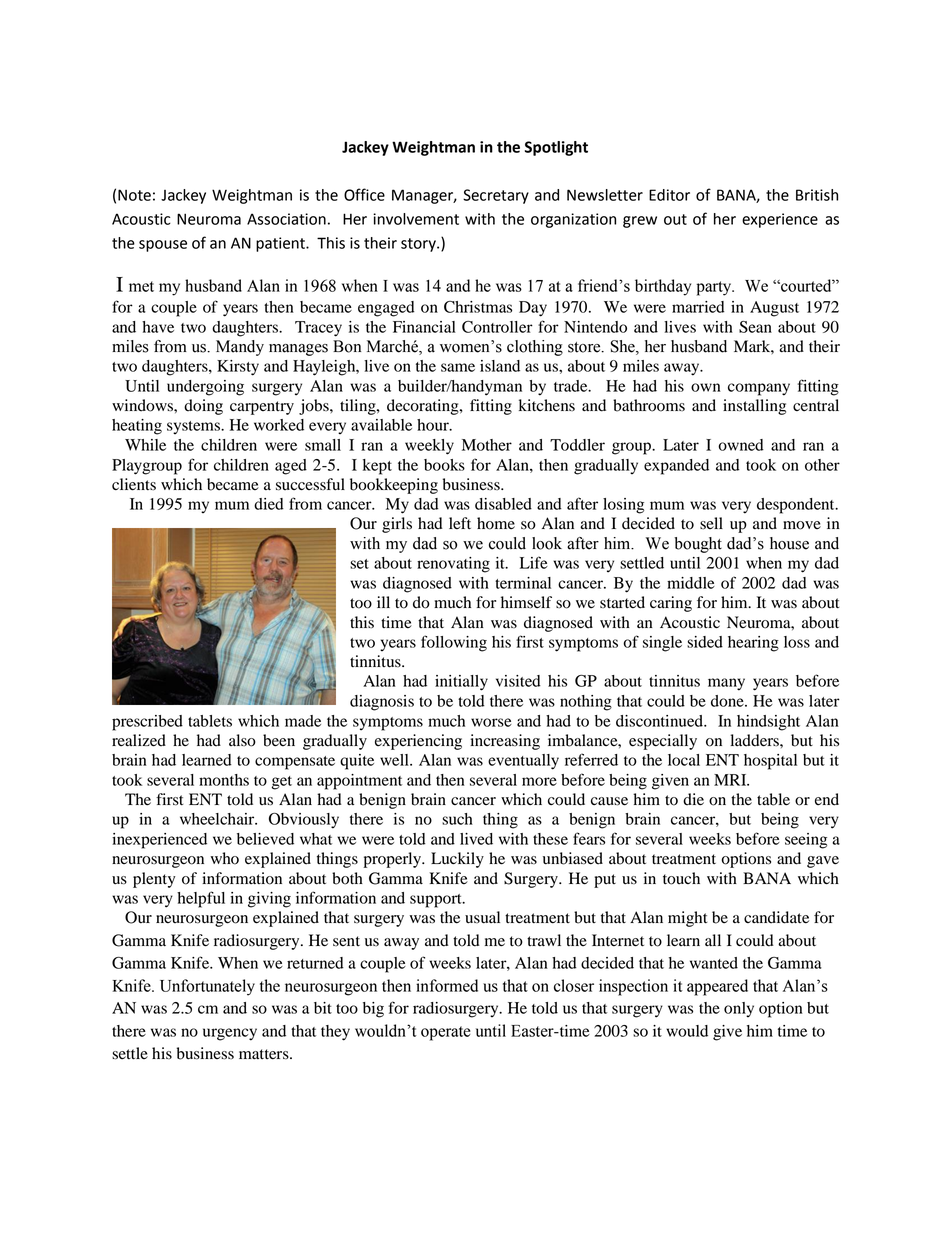 The height and width of the image is (1233, 952). What do you see at coordinates (269, 504) in the image?
I see `died` at bounding box center [269, 504].
